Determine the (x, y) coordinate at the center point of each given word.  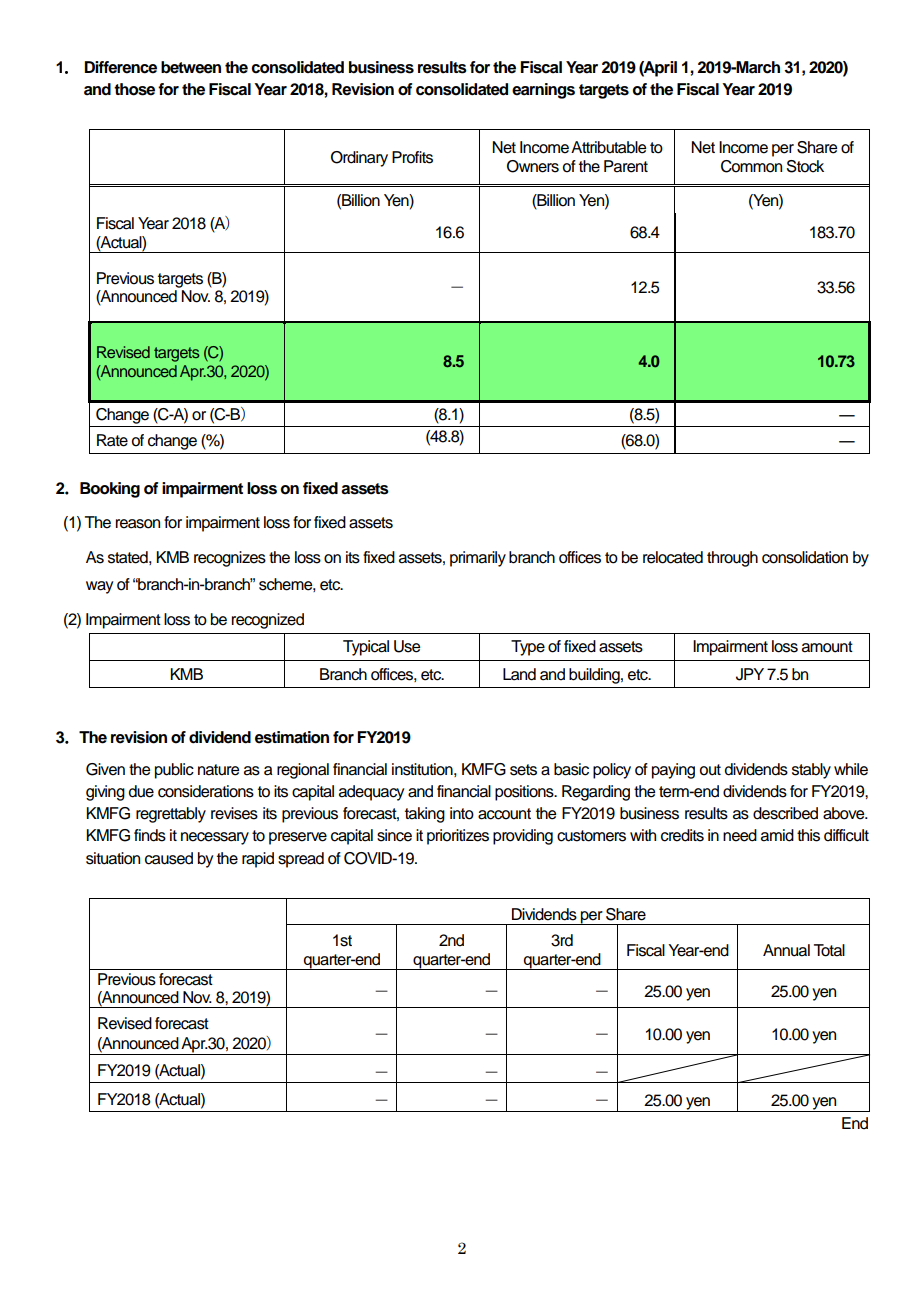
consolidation (805, 557)
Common (751, 166)
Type (528, 648)
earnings (543, 91)
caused (169, 858)
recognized (268, 621)
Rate (112, 440)
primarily (478, 559)
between (191, 67)
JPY (750, 674)
